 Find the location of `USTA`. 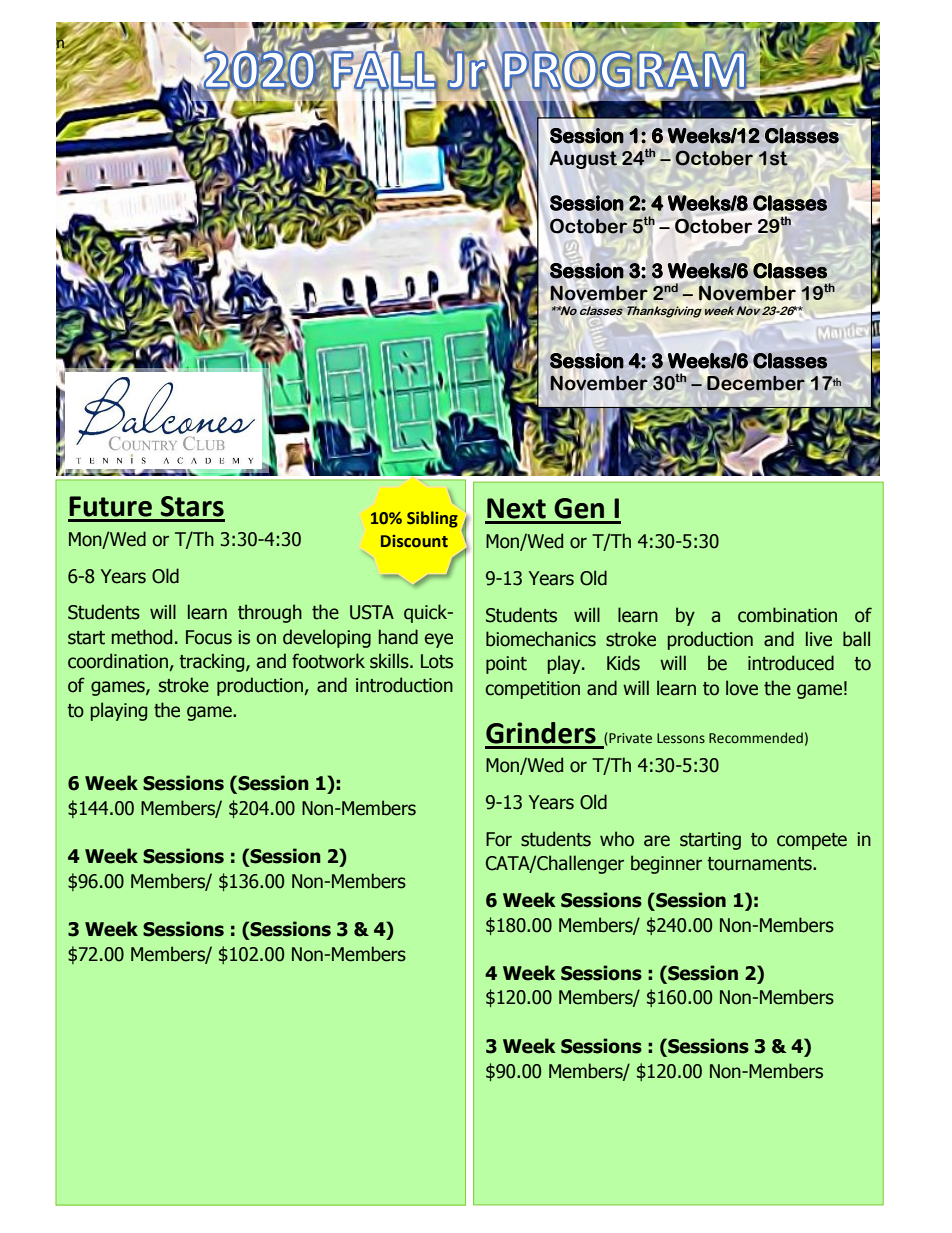

USTA is located at coordinates (372, 612).
